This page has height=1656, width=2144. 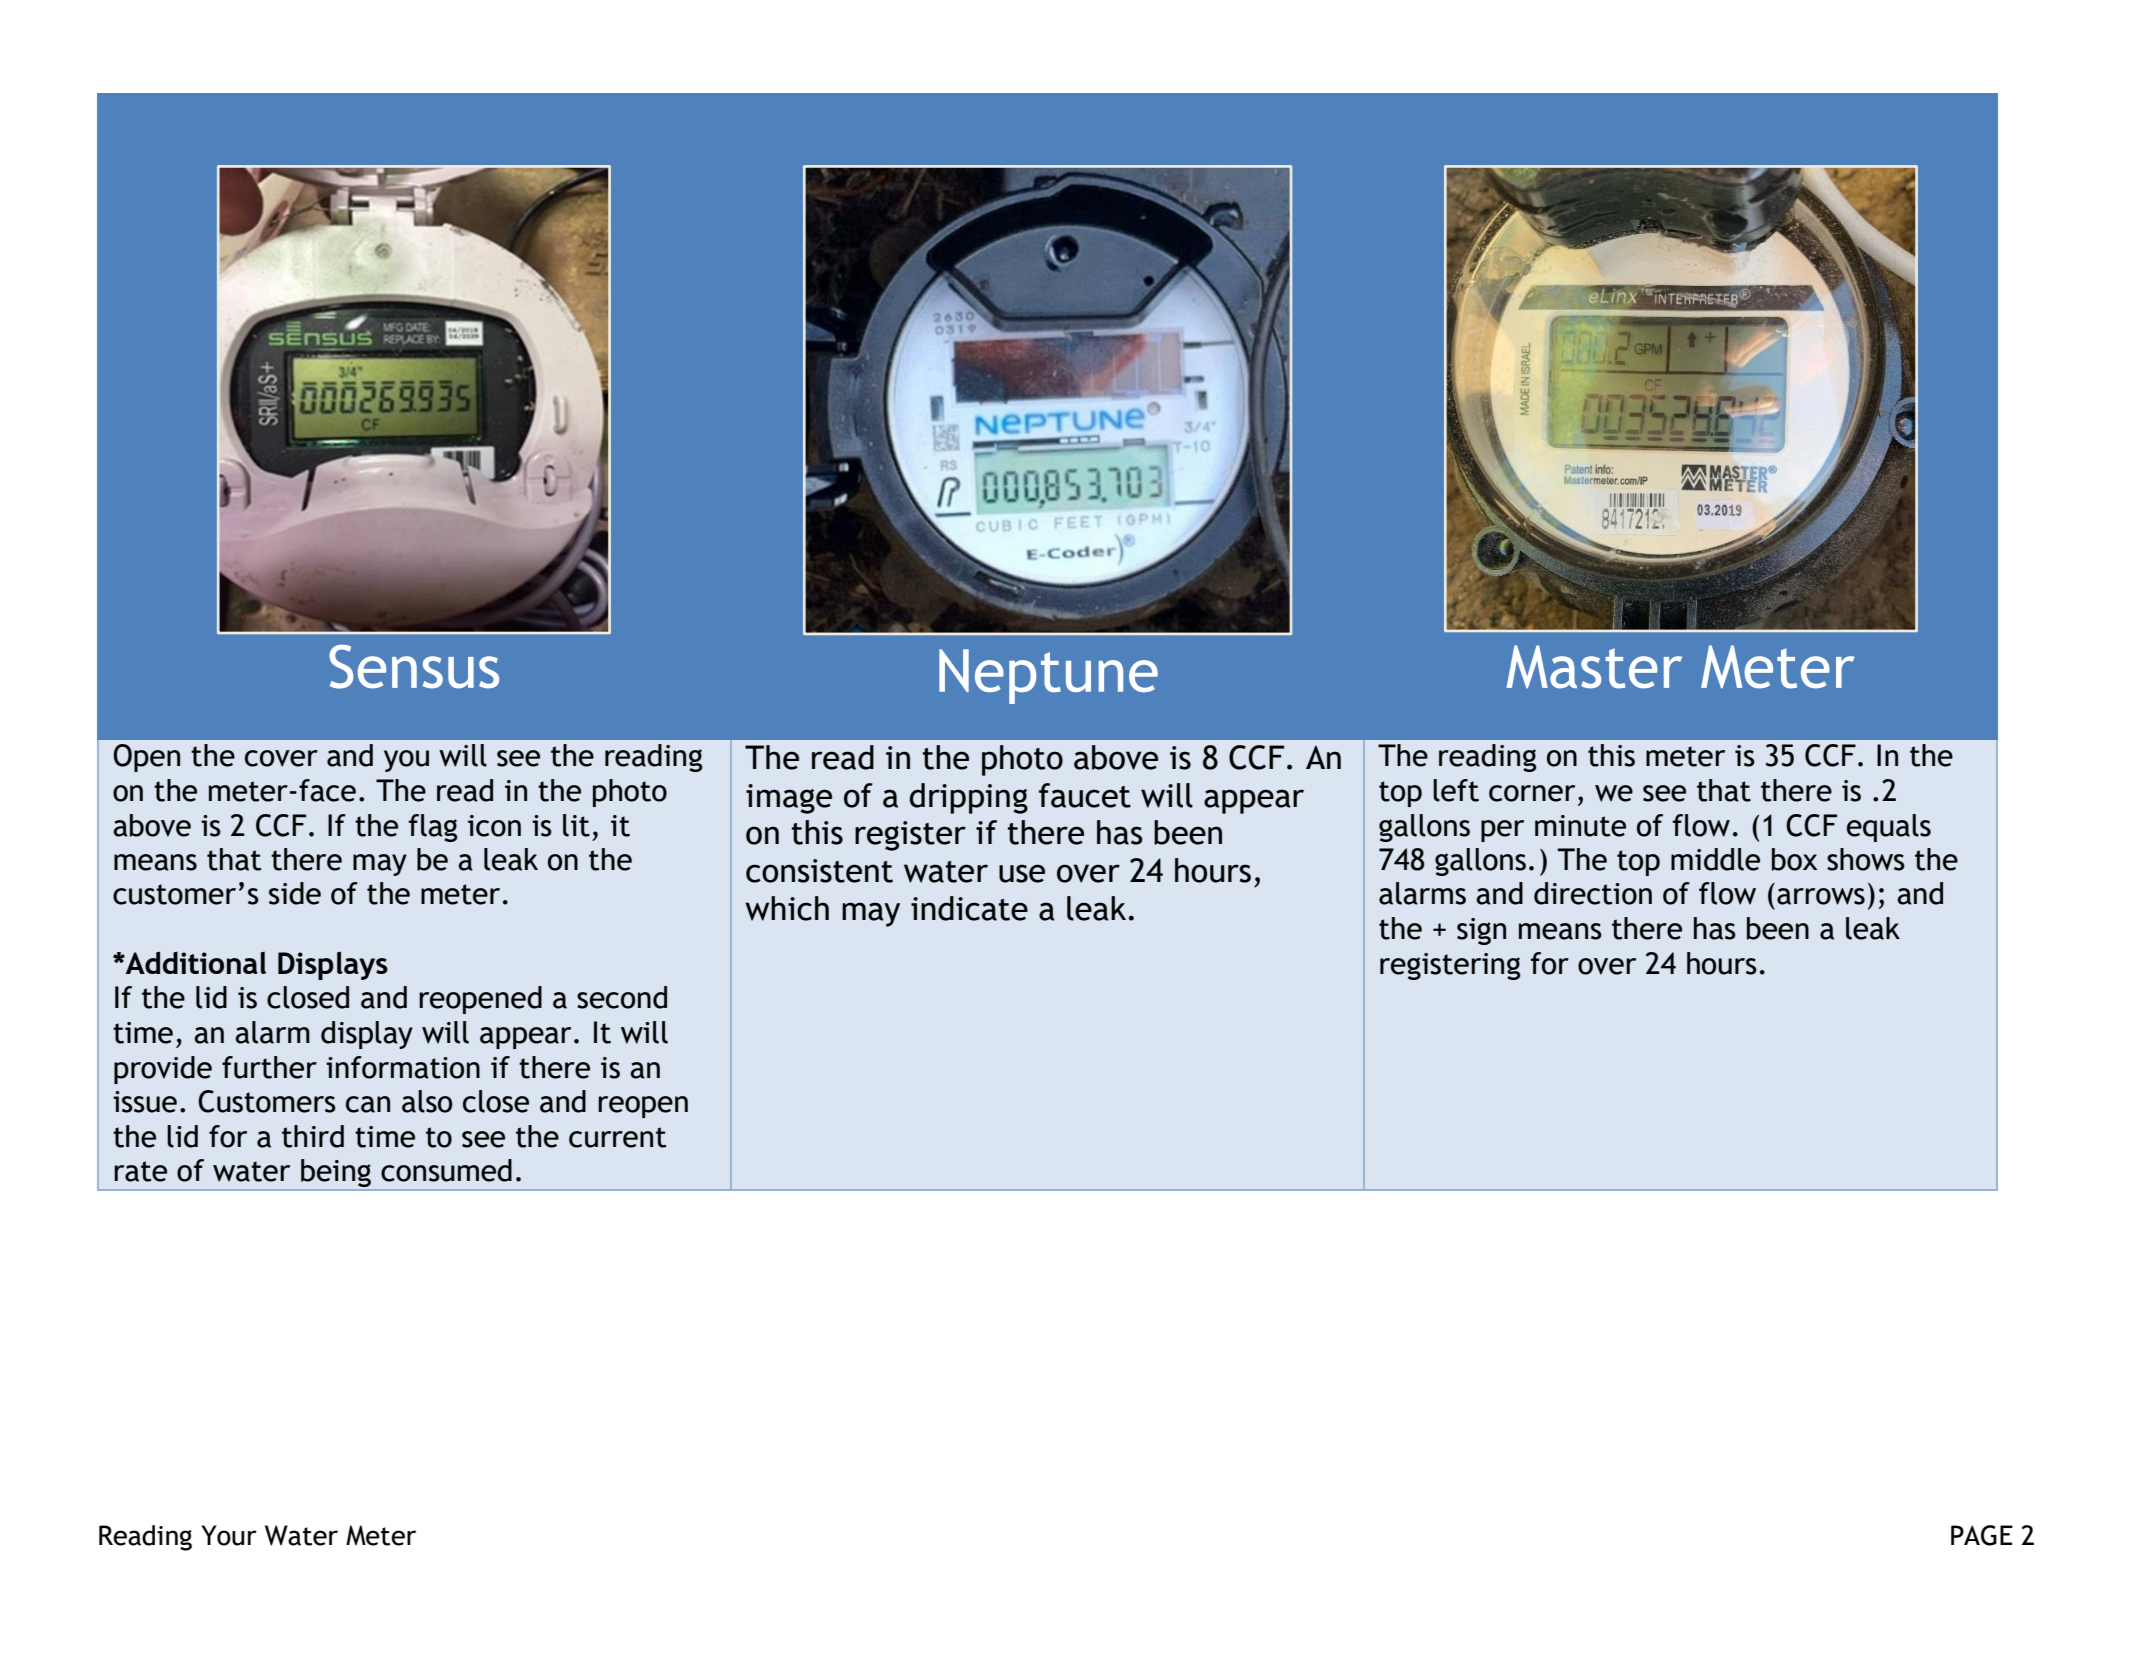 I want to click on Your, so click(x=229, y=1535).
